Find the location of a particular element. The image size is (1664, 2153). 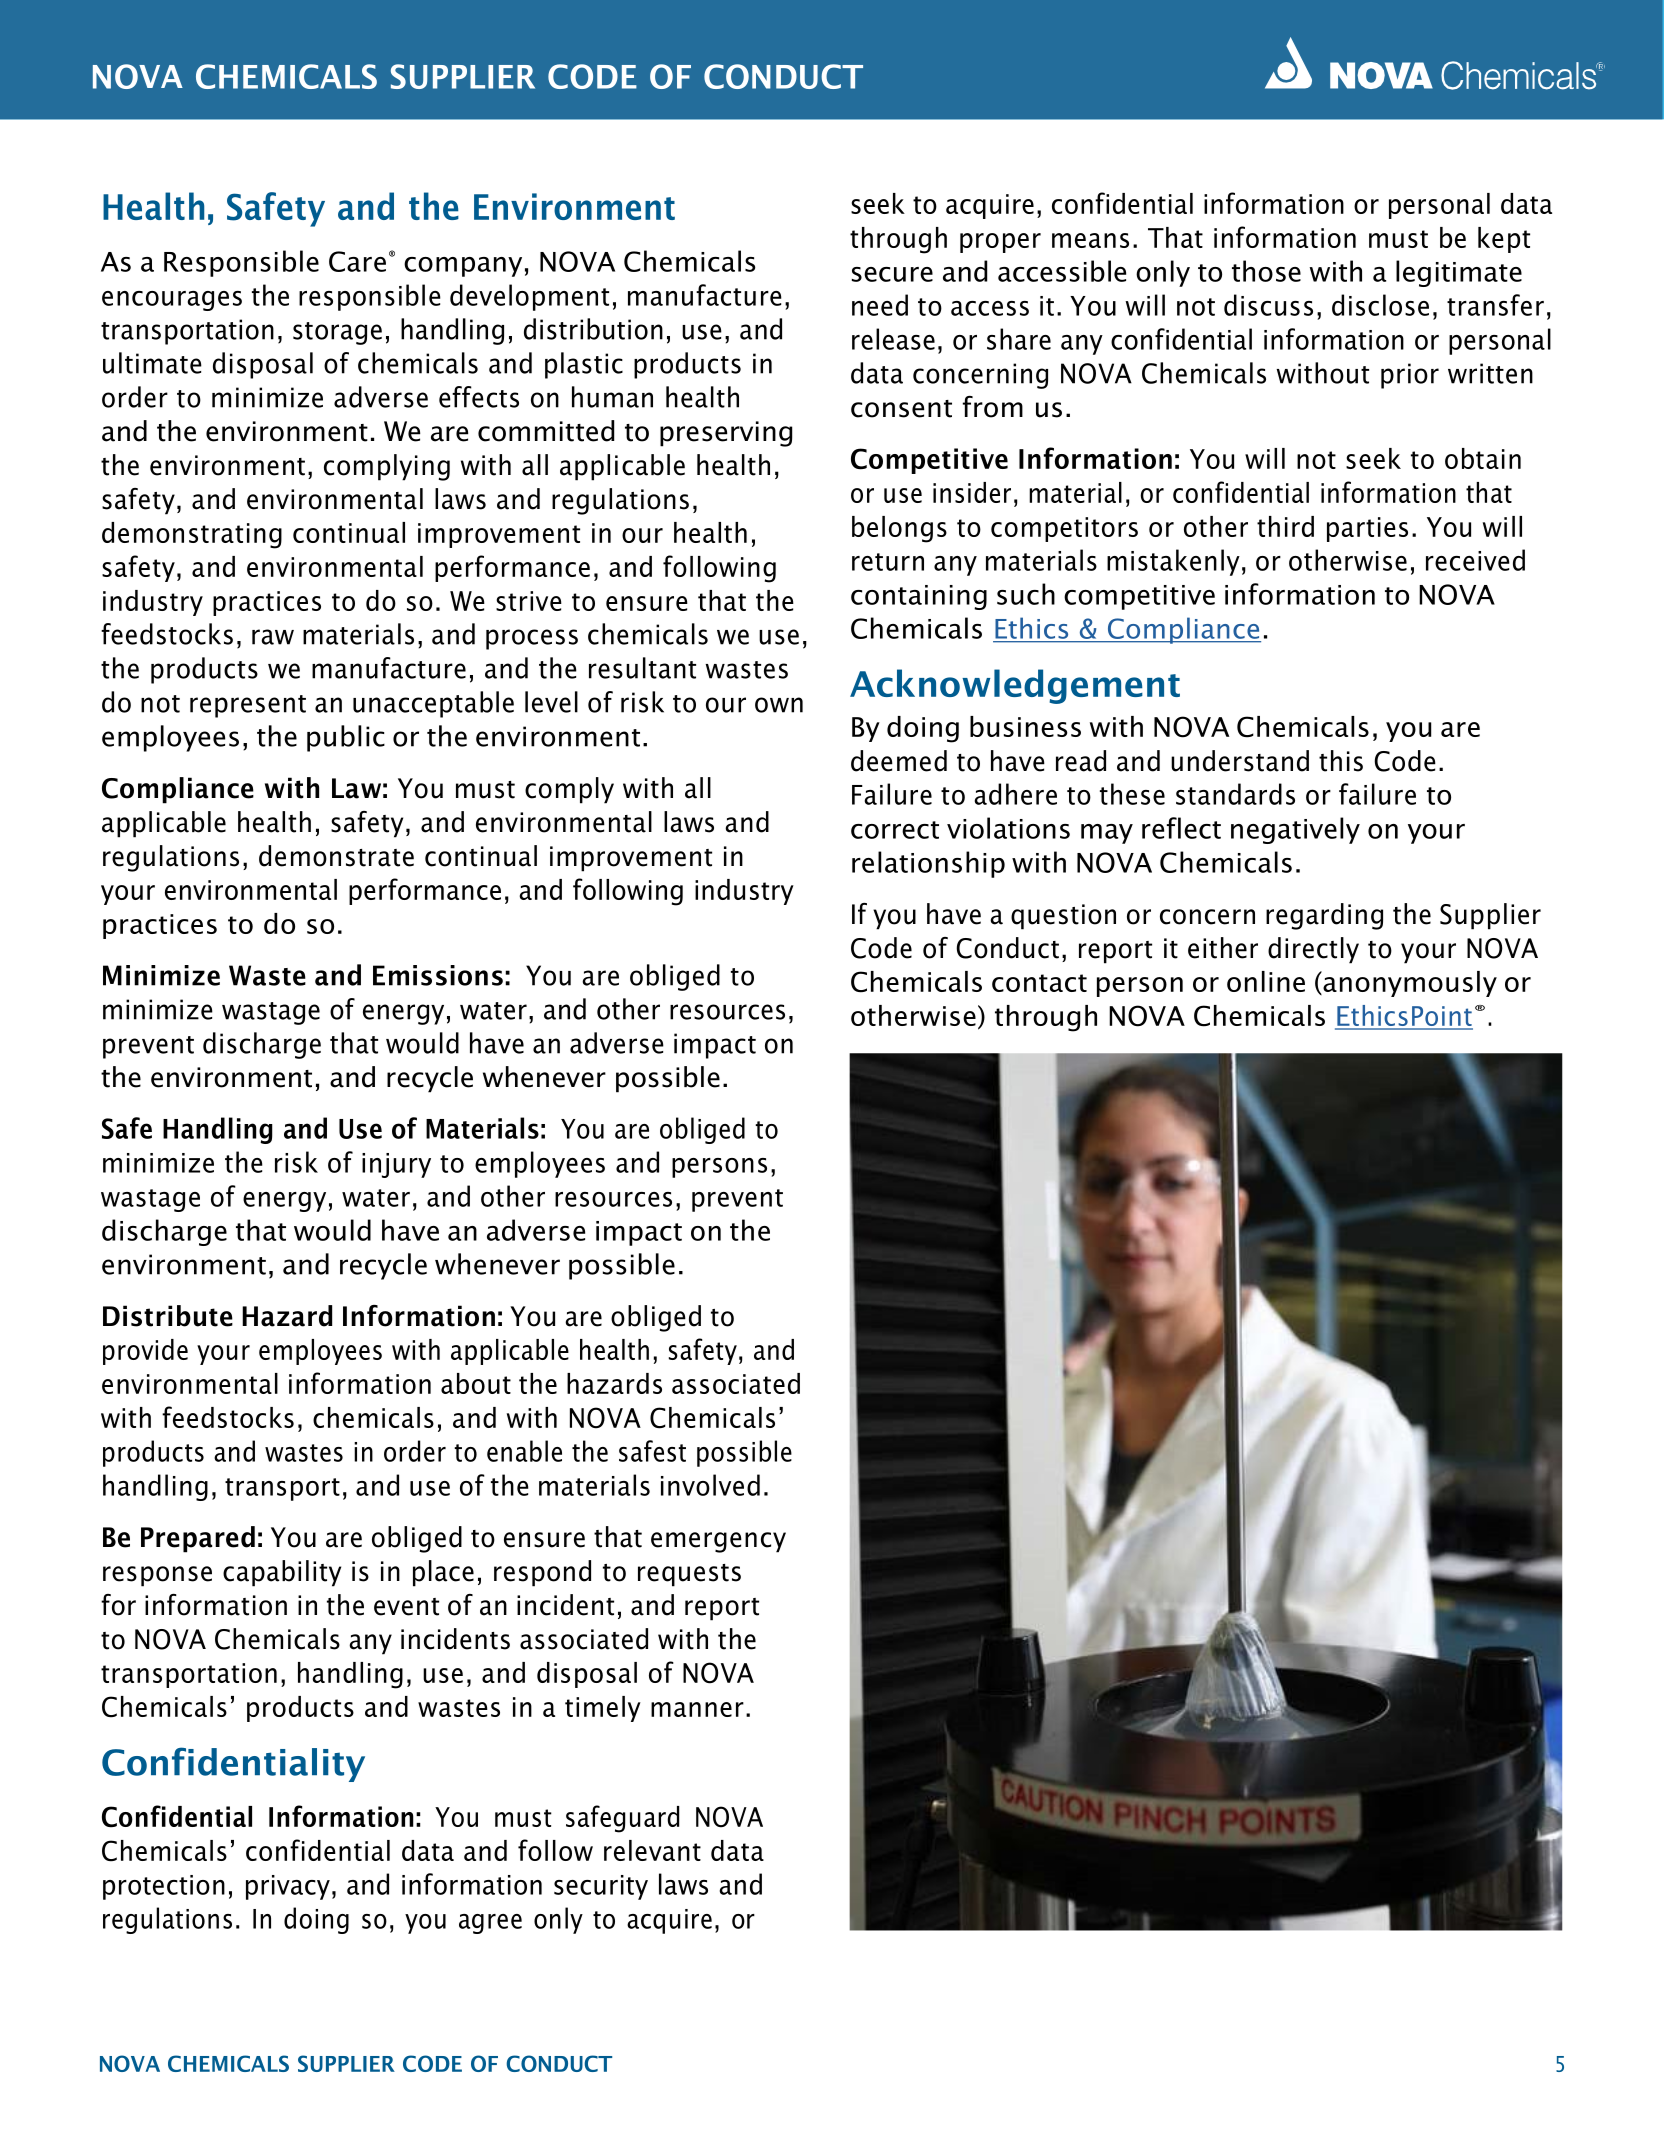

contact is located at coordinates (1039, 983).
